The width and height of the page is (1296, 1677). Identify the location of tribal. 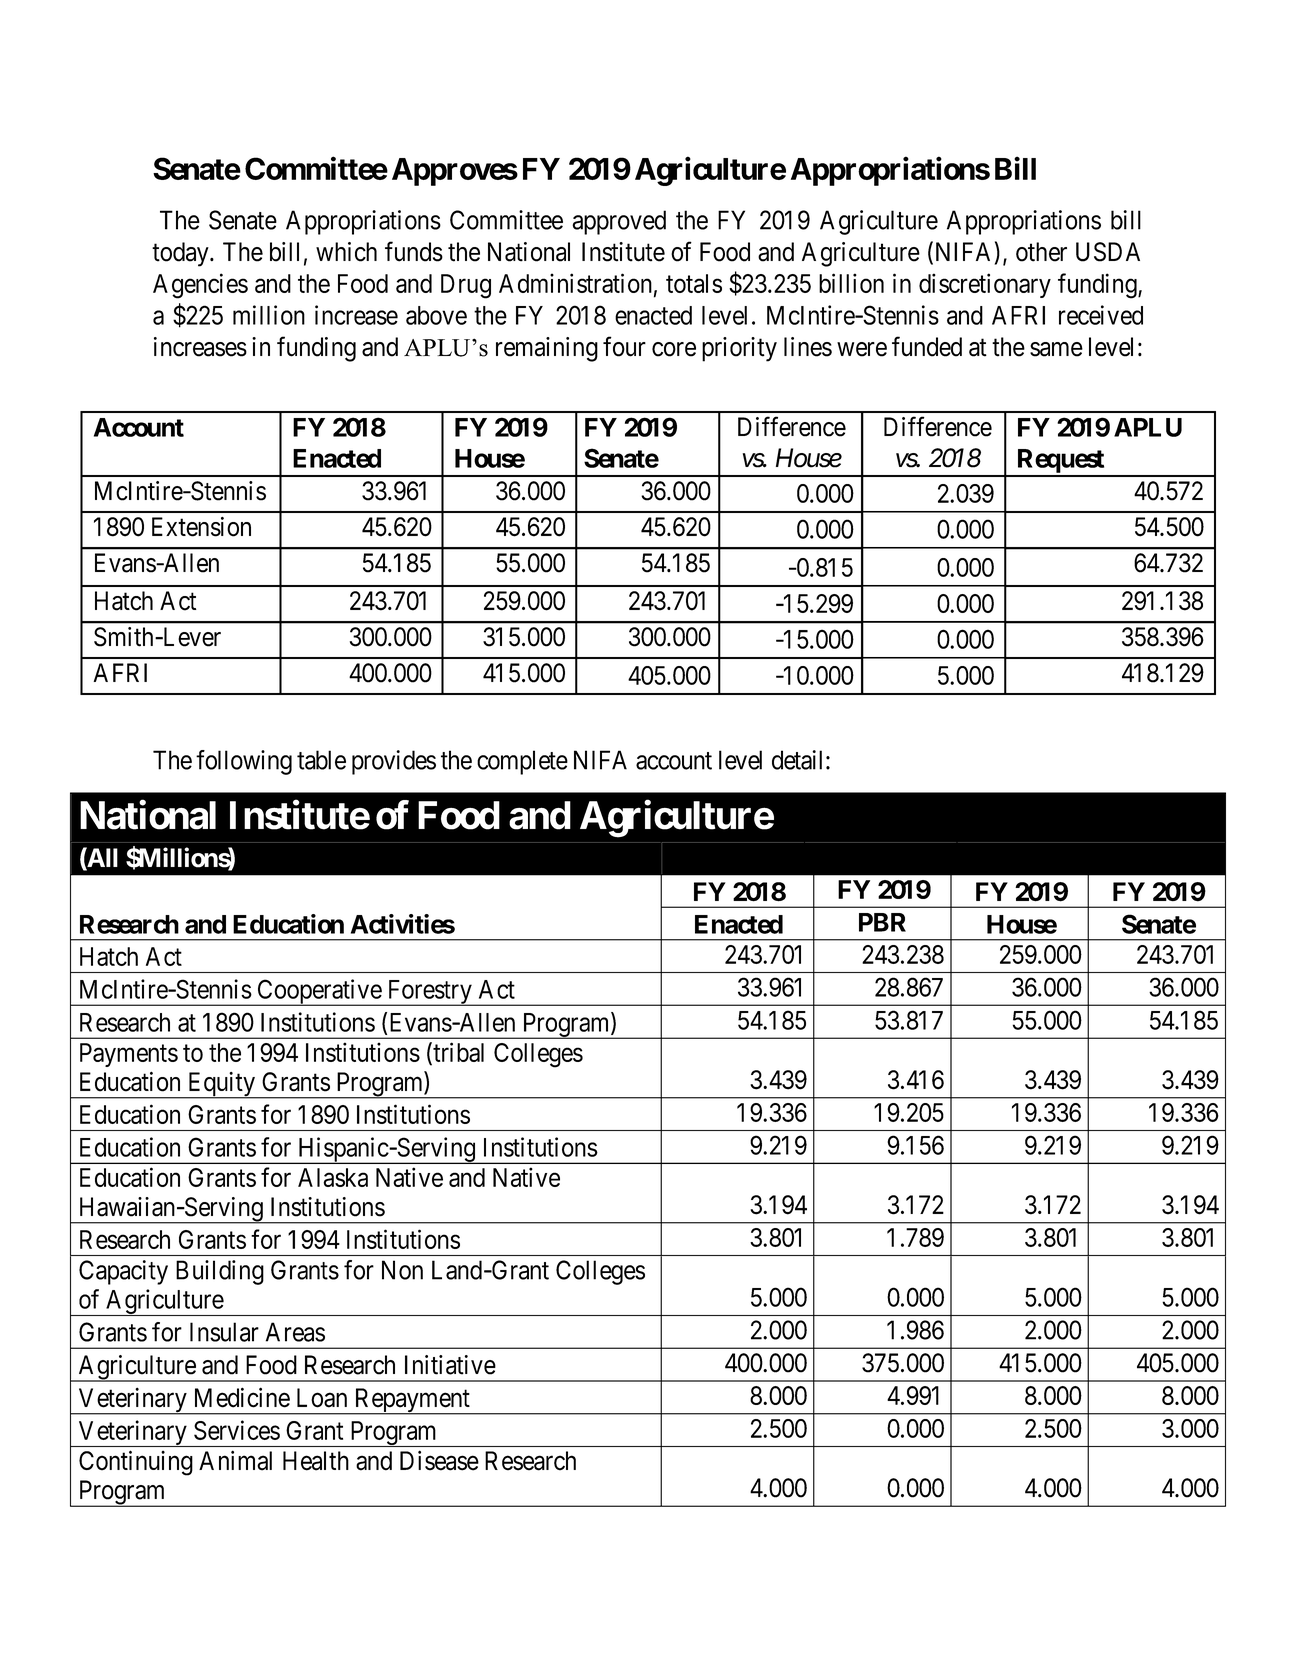
(457, 1053).
